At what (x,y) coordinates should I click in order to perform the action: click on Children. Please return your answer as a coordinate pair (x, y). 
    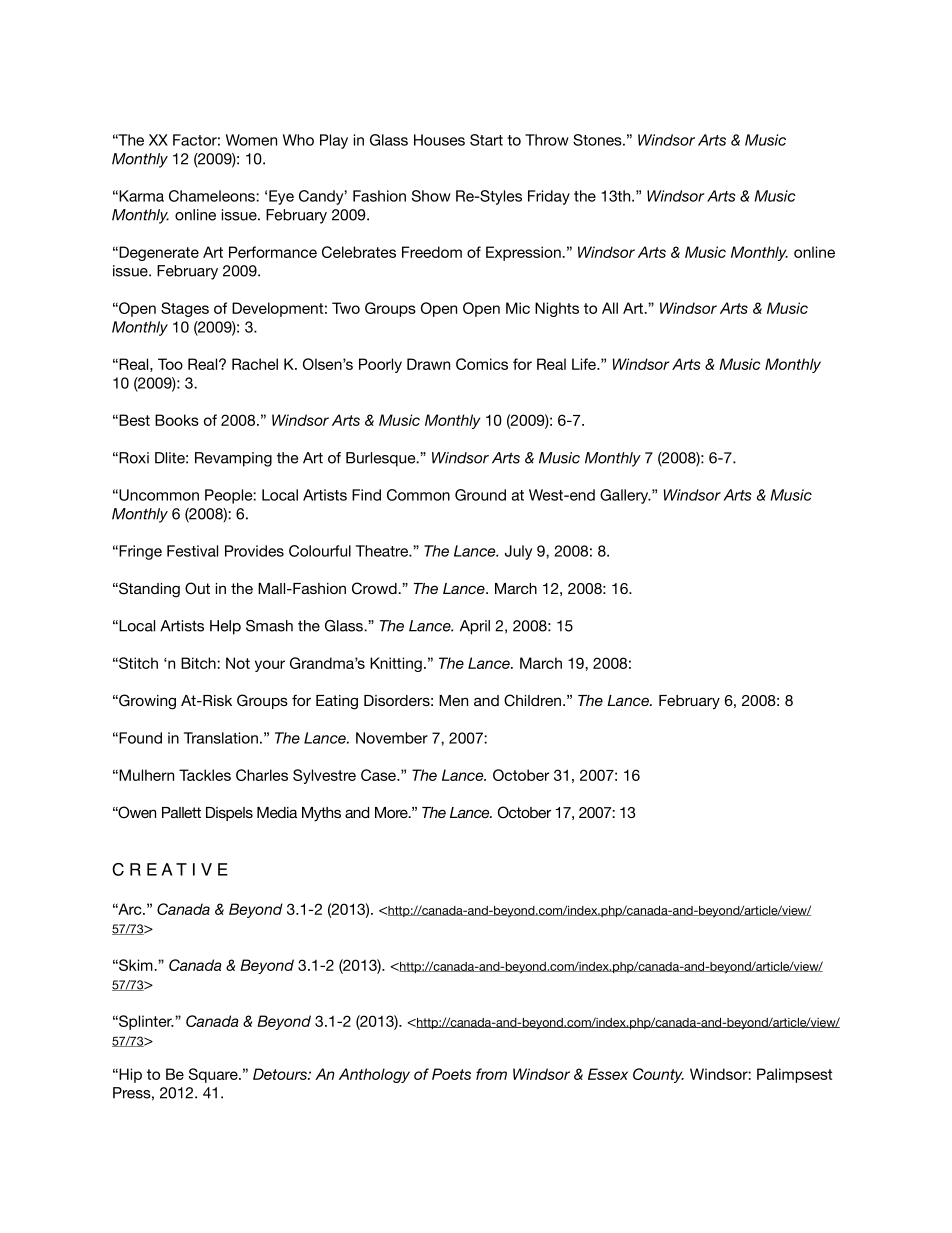
    Looking at the image, I should click on (532, 700).
